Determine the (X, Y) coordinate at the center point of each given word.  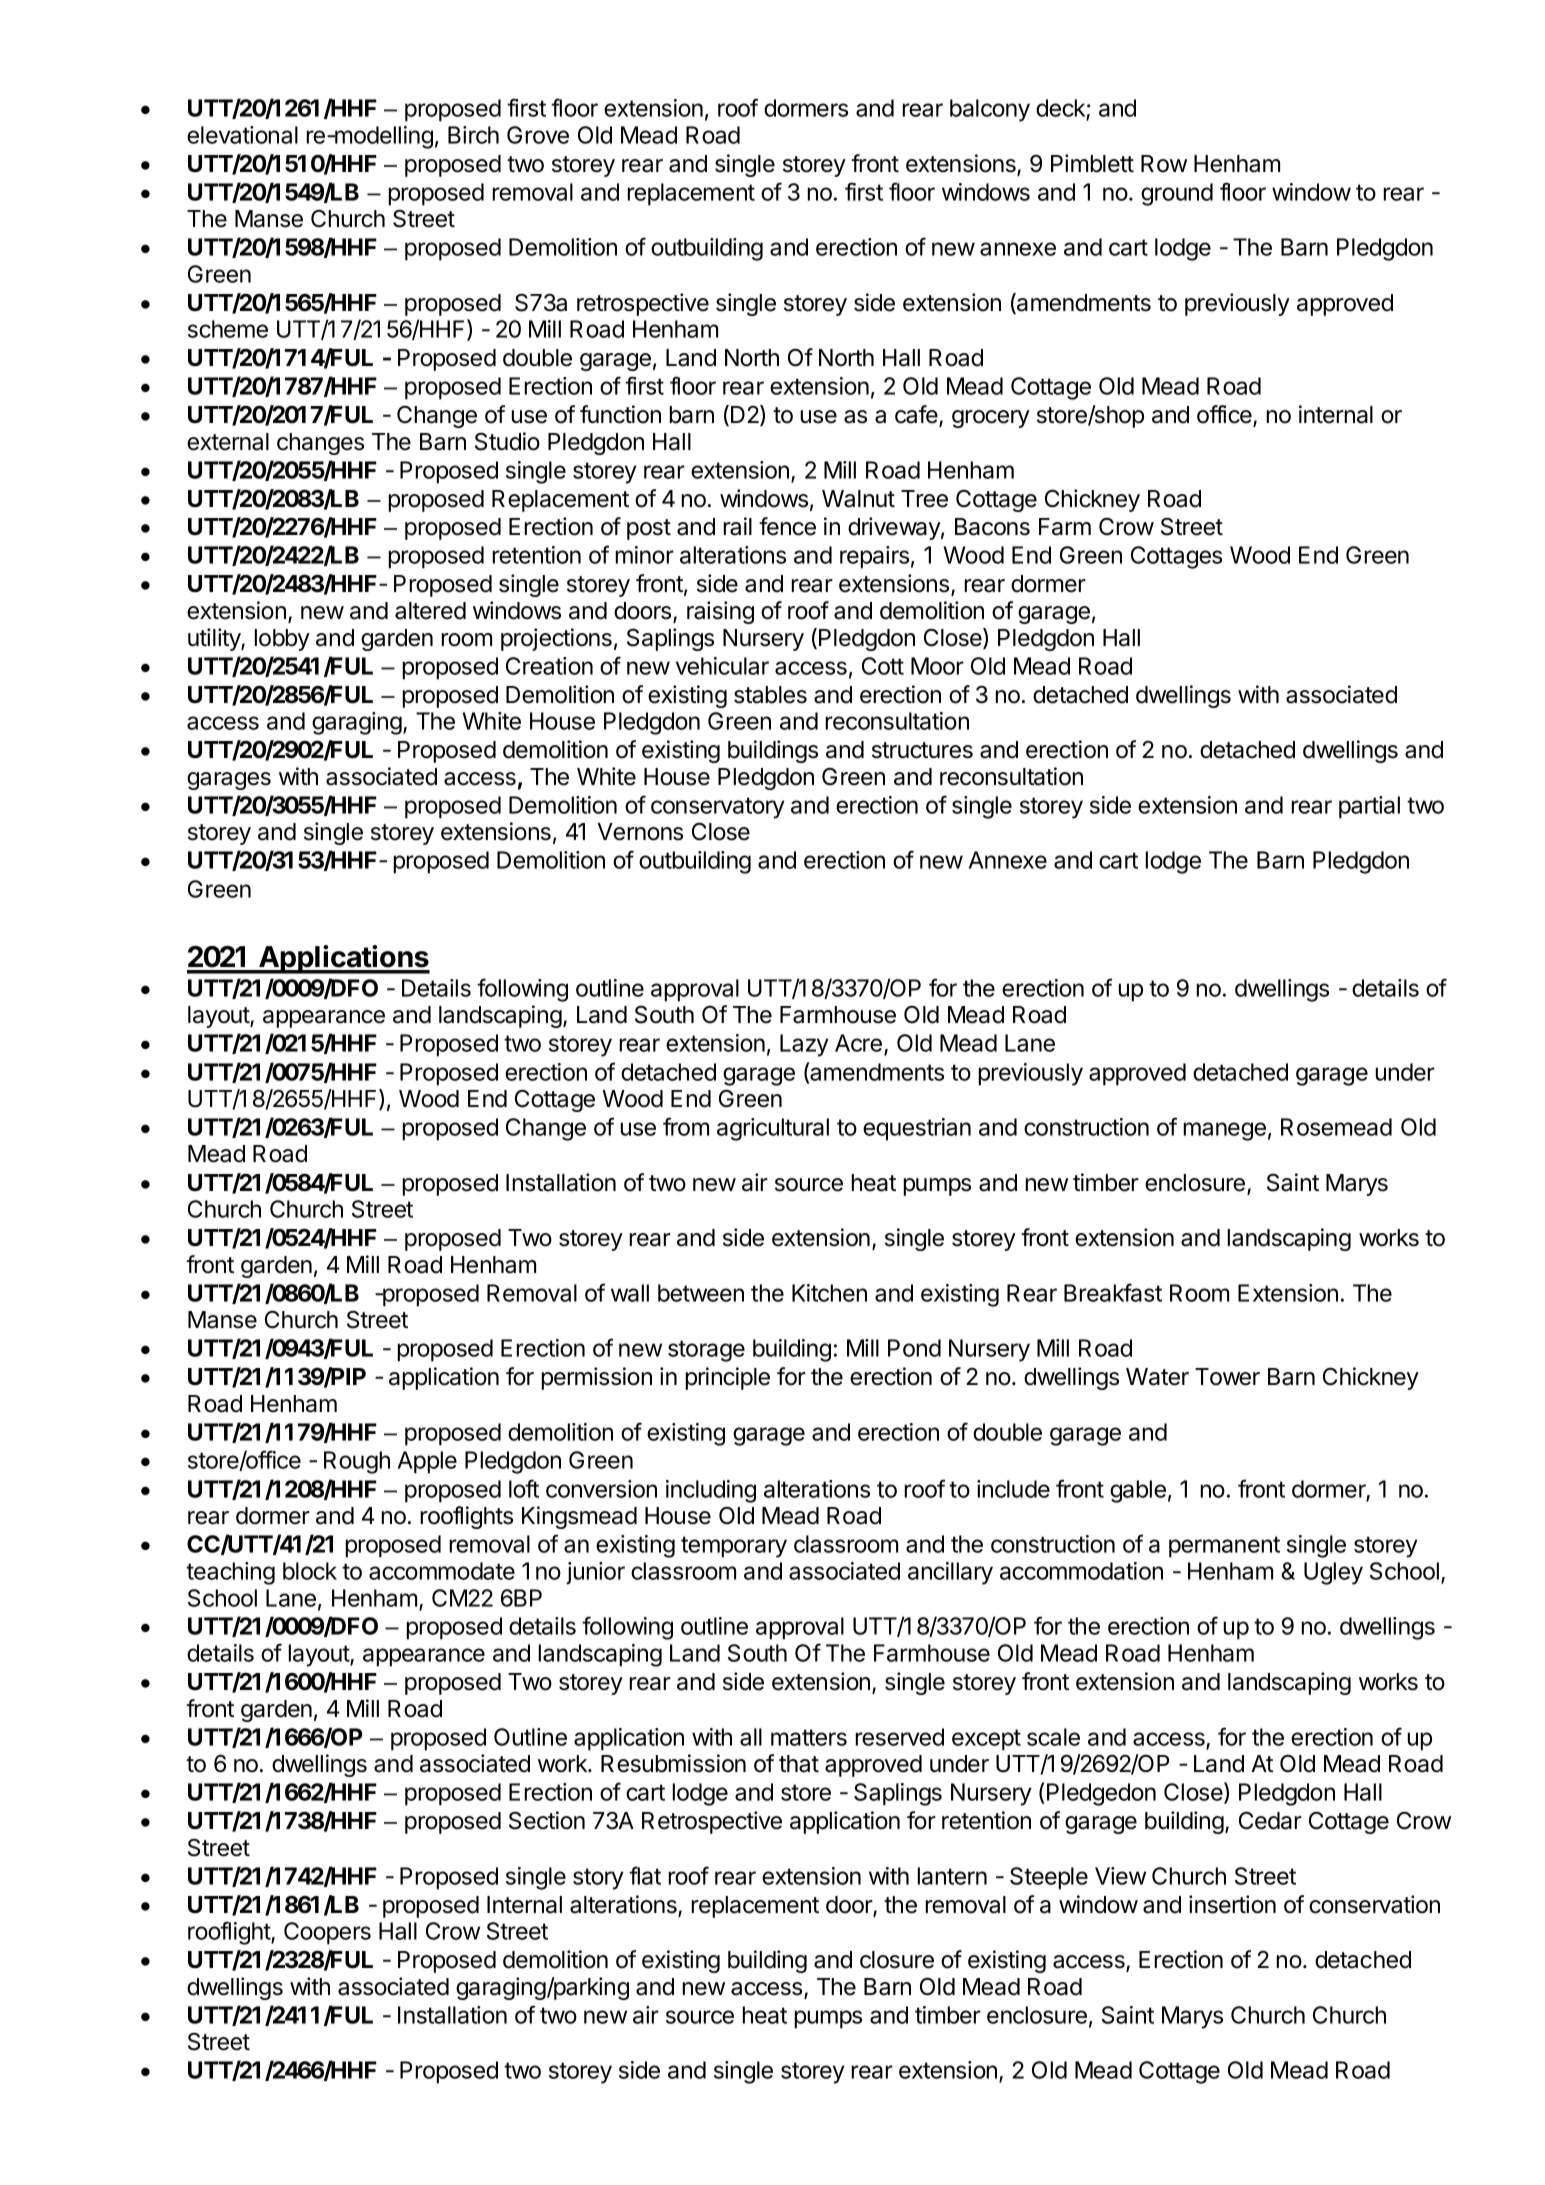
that (799, 1764)
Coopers (327, 1933)
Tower (1227, 1377)
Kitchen (829, 1293)
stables (770, 695)
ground (1177, 194)
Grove (538, 135)
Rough (357, 1462)
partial (1369, 807)
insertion (1232, 1904)
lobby (282, 640)
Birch (473, 135)
